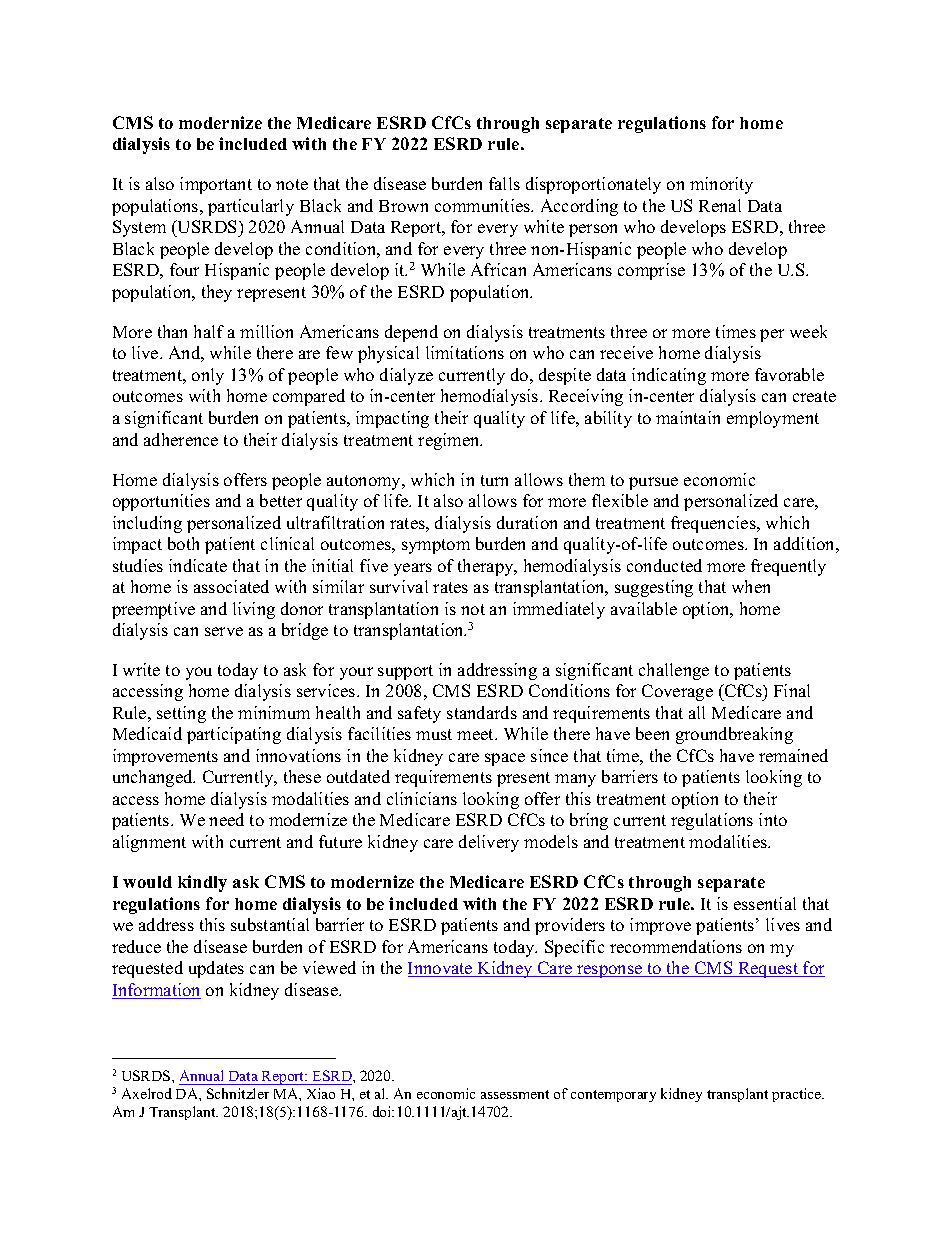 The width and height of the image is (952, 1233). I want to click on regimen, so click(450, 441).
